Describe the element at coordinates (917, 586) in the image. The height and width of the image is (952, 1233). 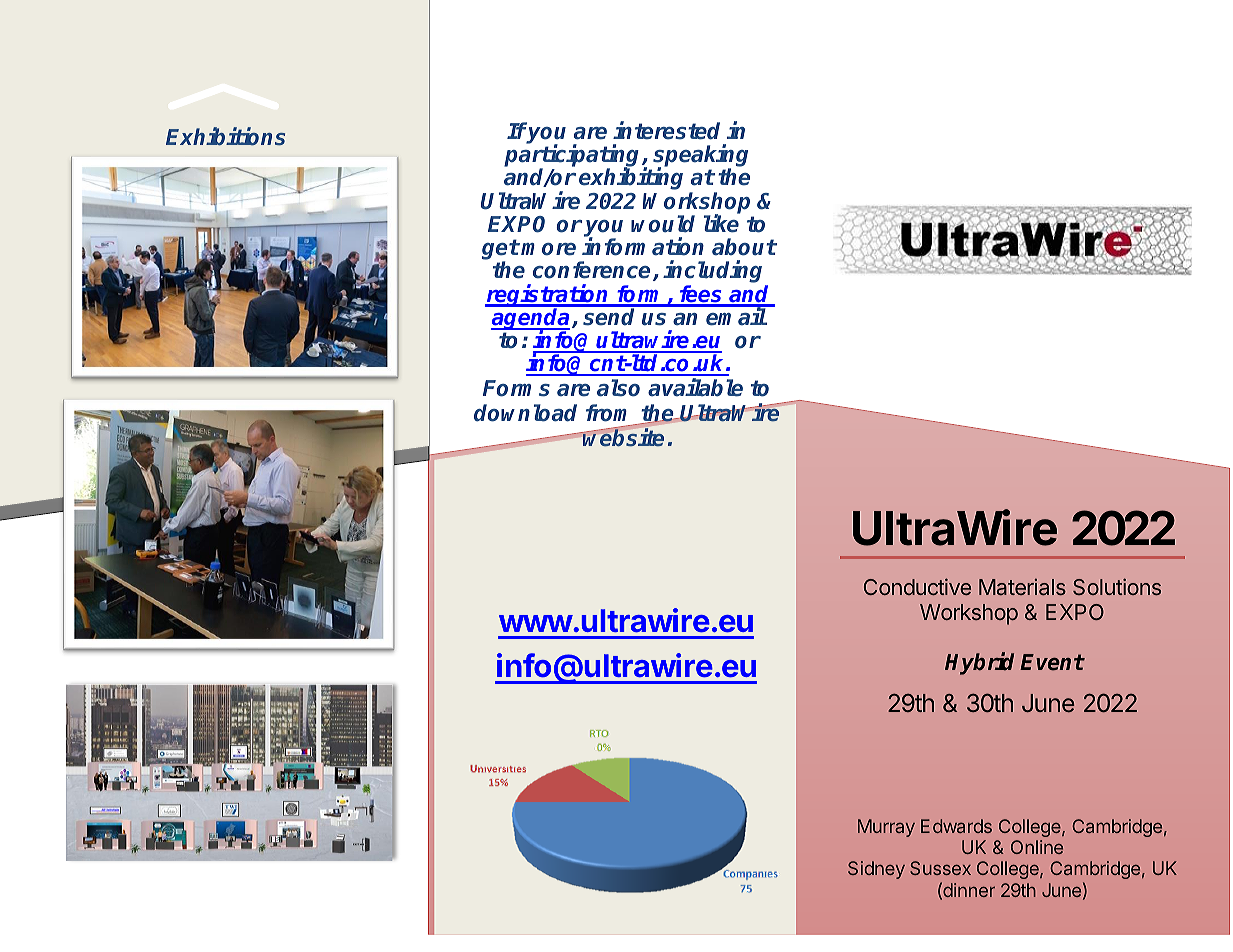
I see `Conductive` at that location.
